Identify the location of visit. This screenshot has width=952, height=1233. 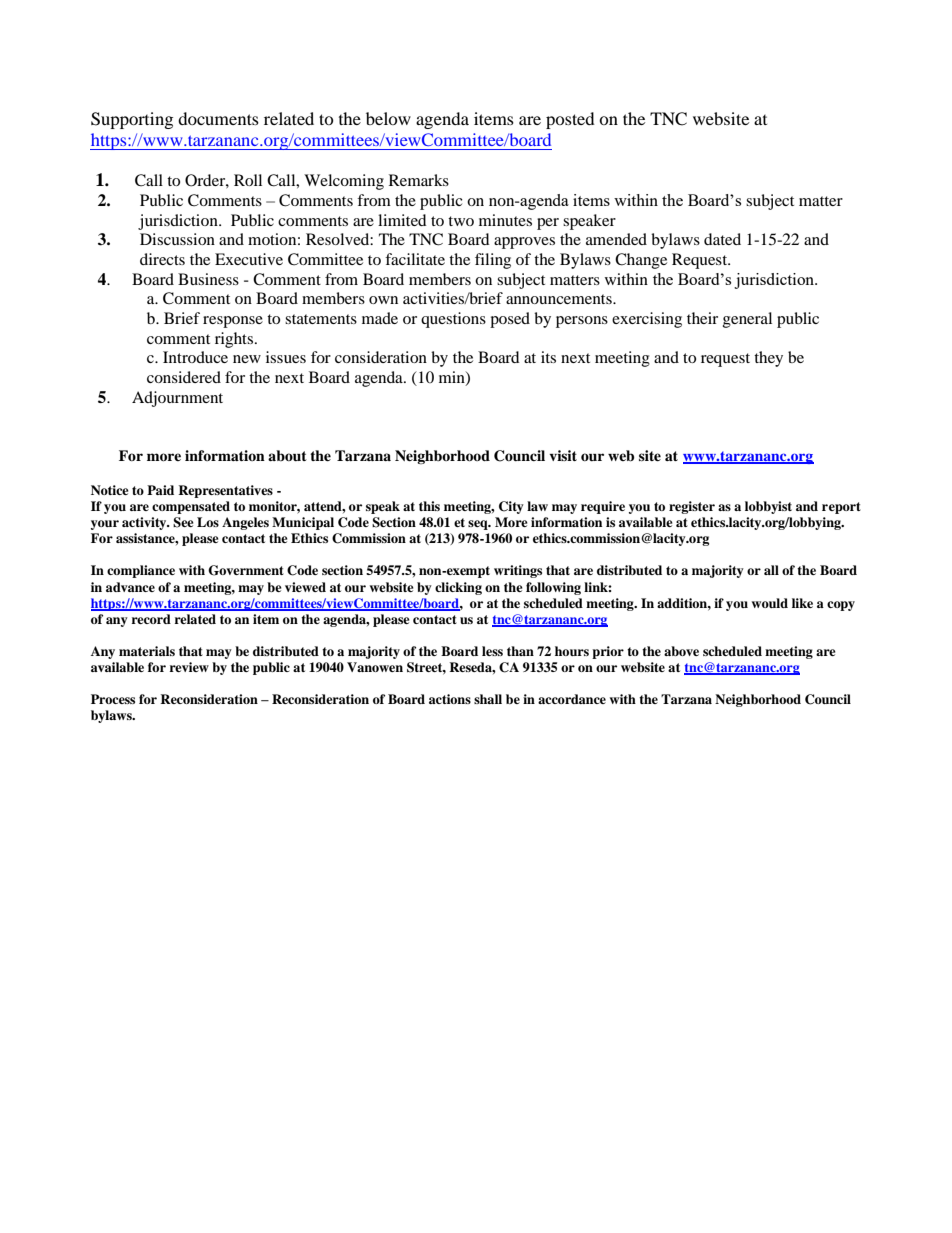
(563, 455).
